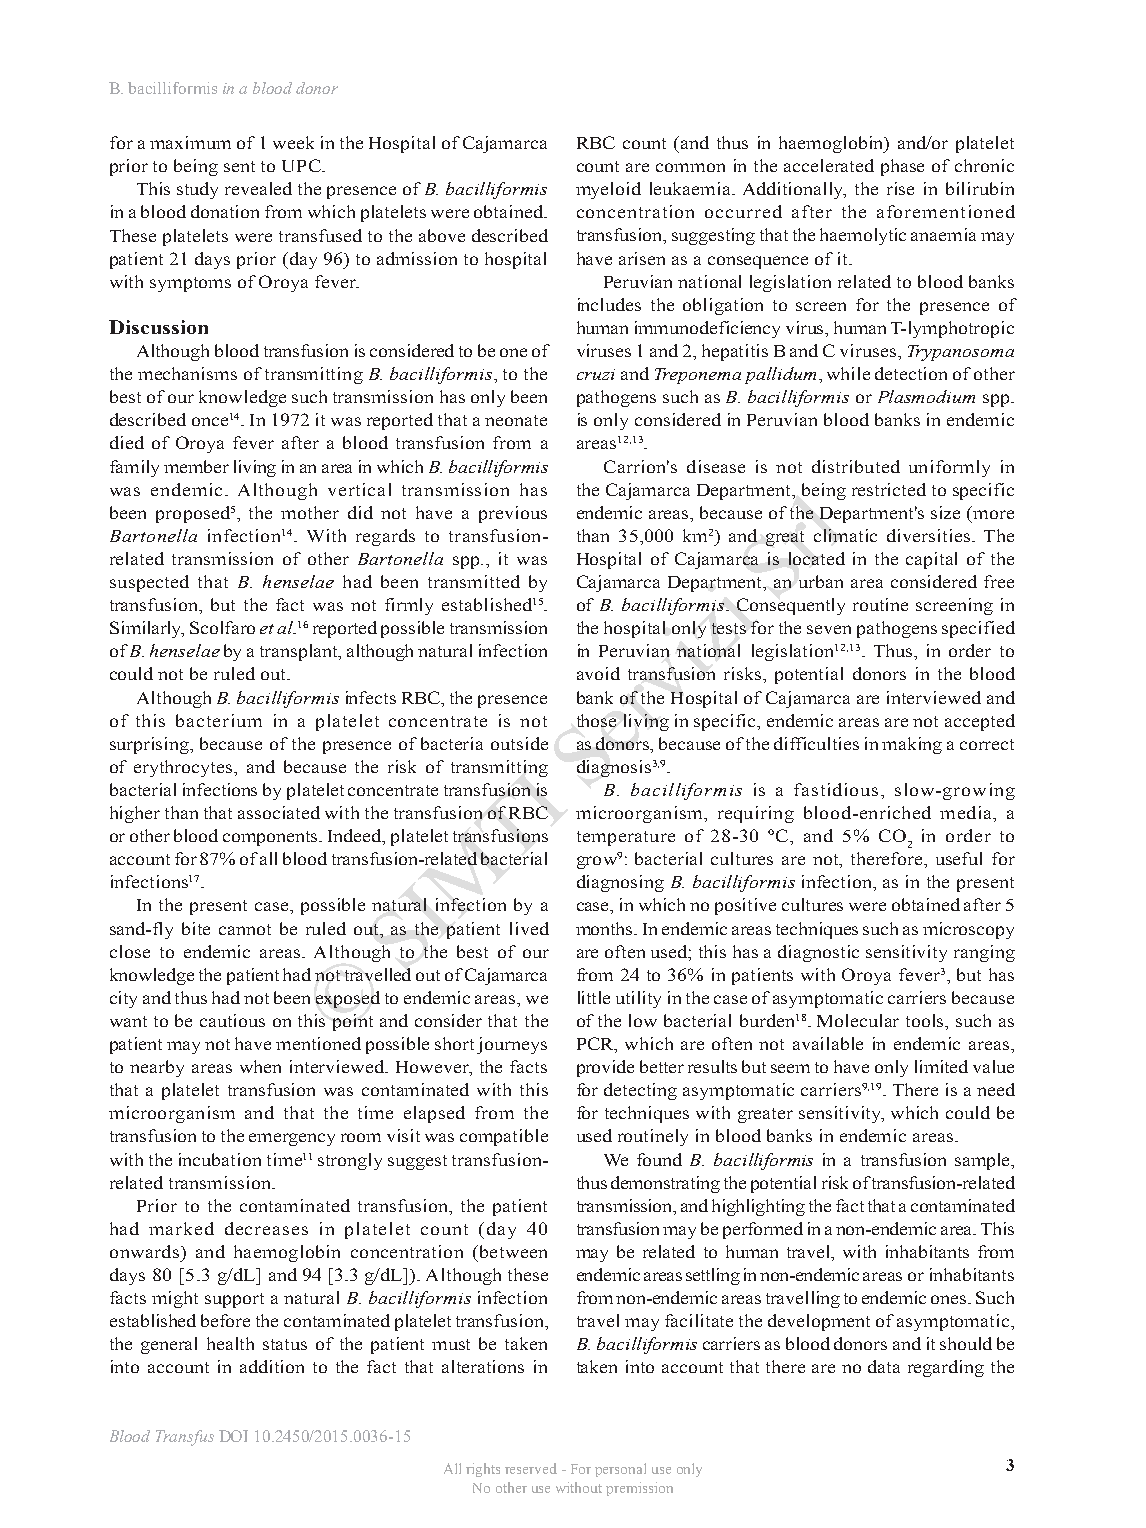  Describe the element at coordinates (531, 1468) in the document. I see `reserved` at that location.
